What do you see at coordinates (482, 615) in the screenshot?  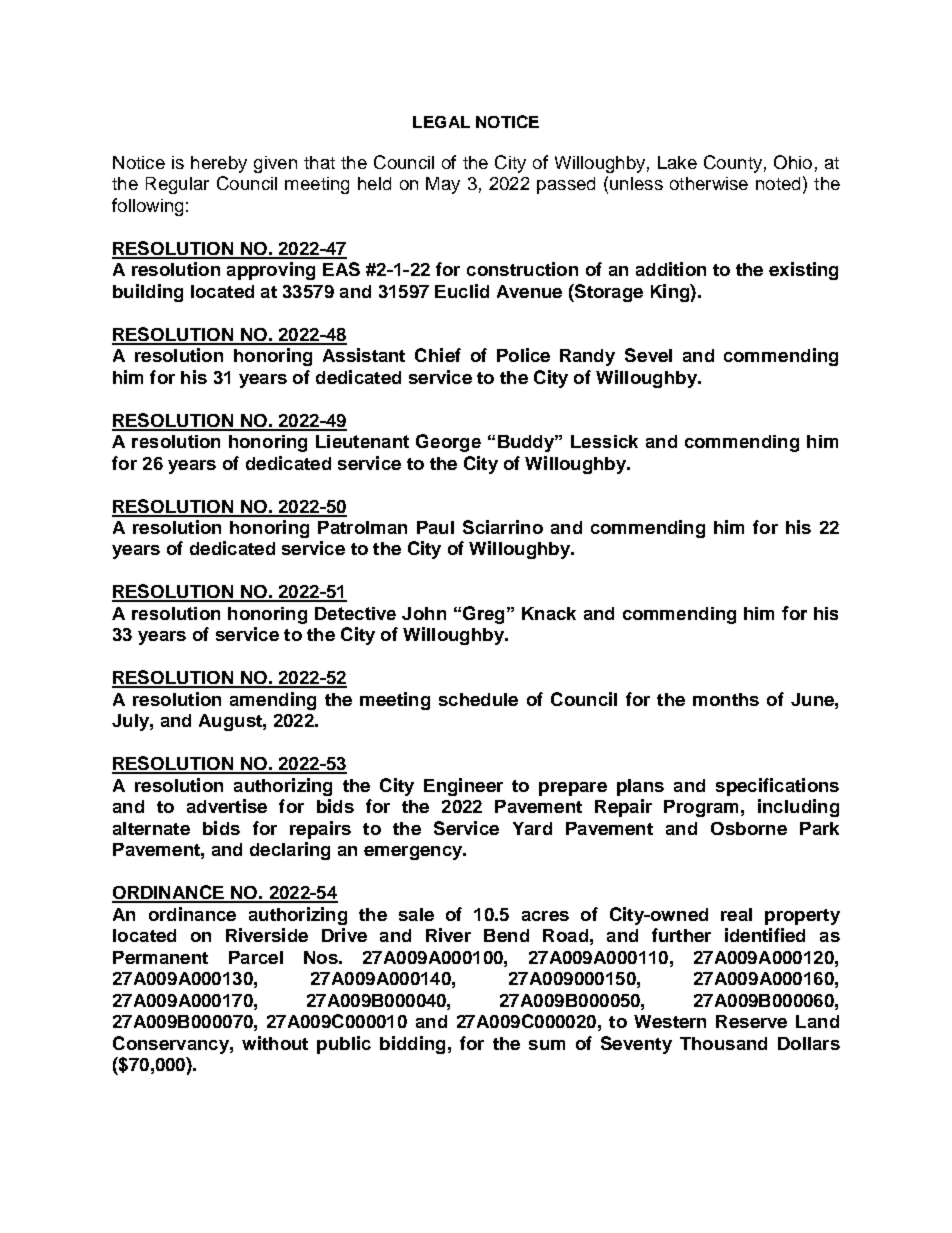 I see `Greg` at bounding box center [482, 615].
